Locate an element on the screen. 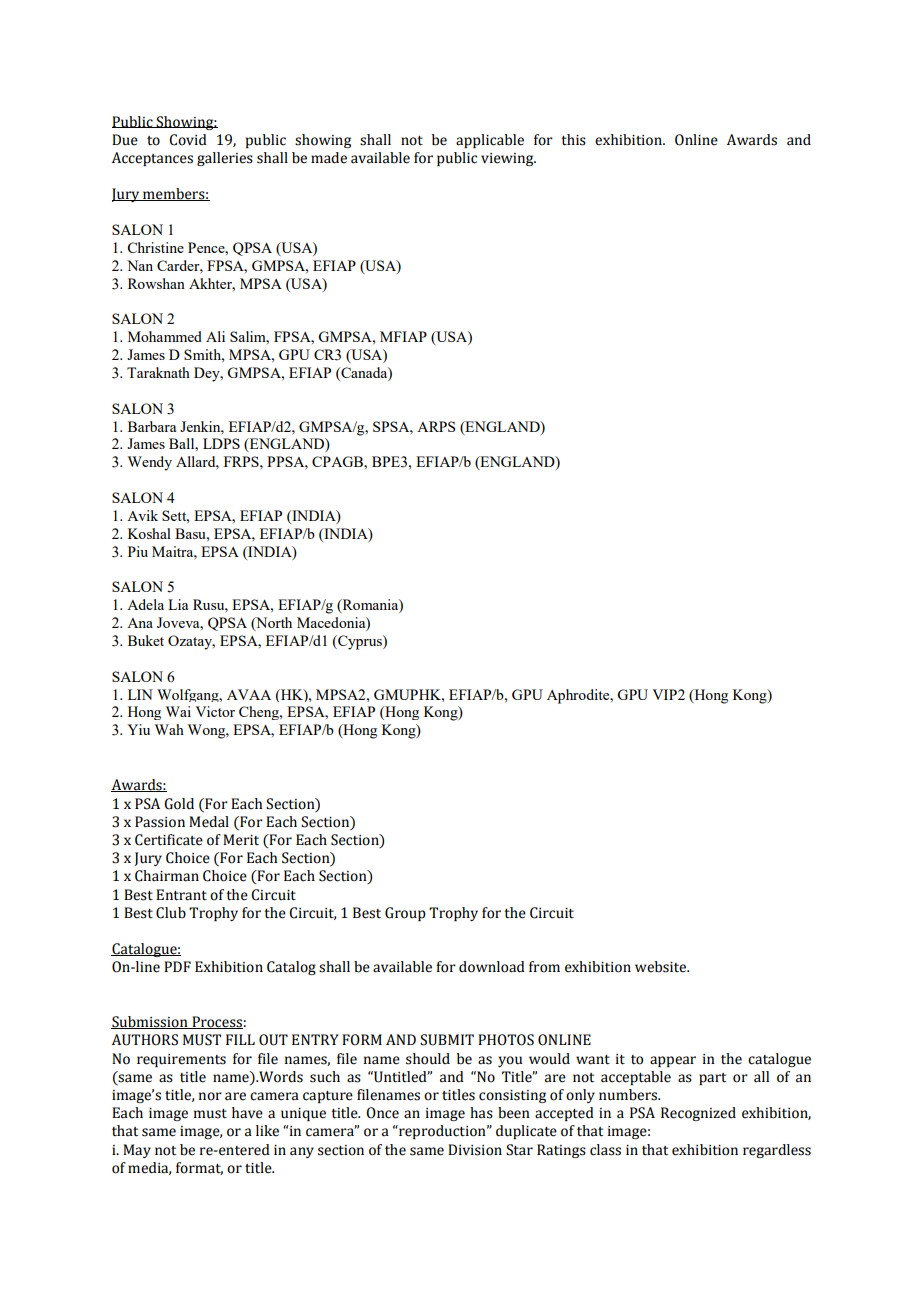 The image size is (924, 1308). have is located at coordinates (247, 1113).
